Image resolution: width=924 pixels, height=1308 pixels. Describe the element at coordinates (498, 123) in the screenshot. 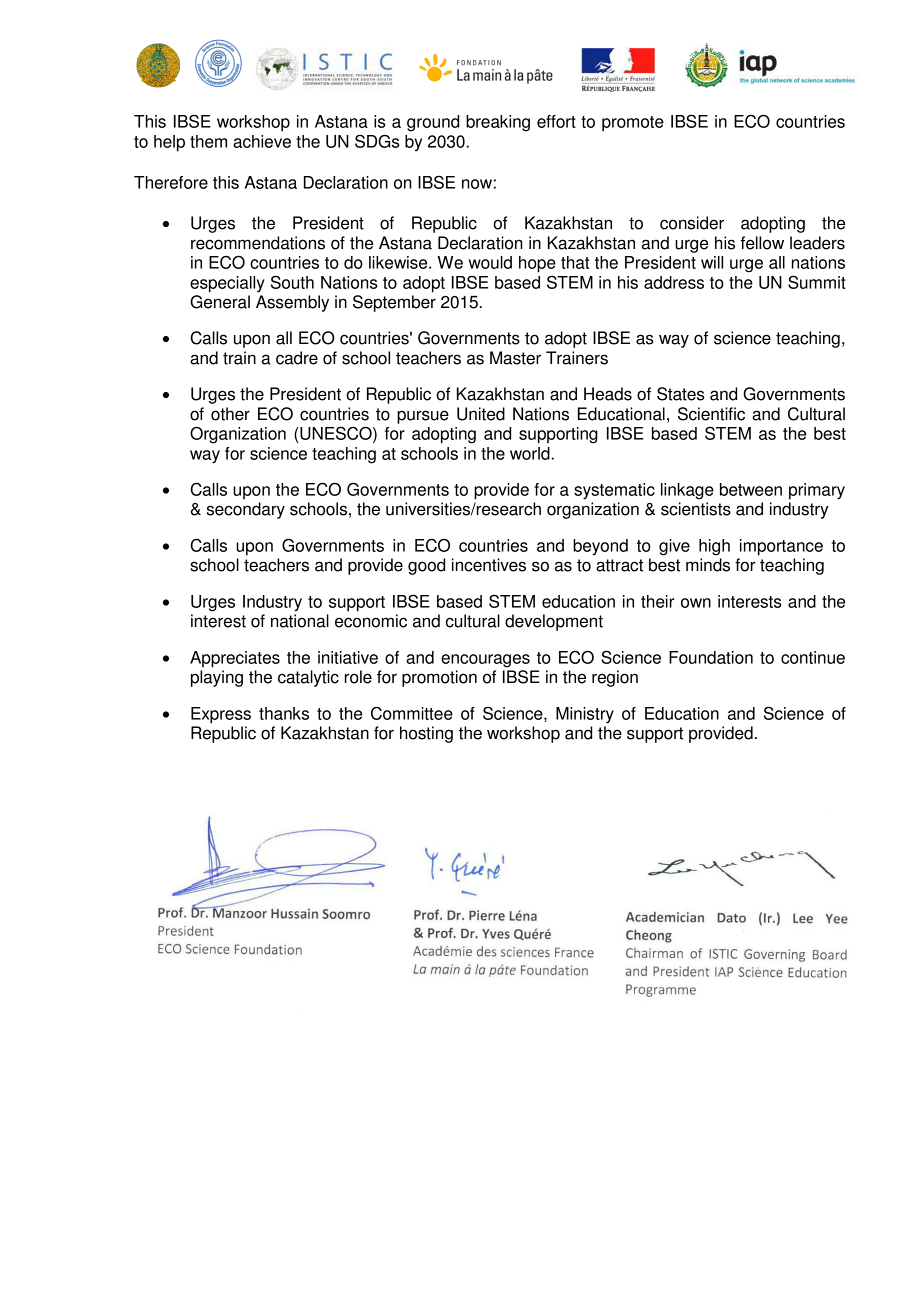

I see `breaking` at that location.
